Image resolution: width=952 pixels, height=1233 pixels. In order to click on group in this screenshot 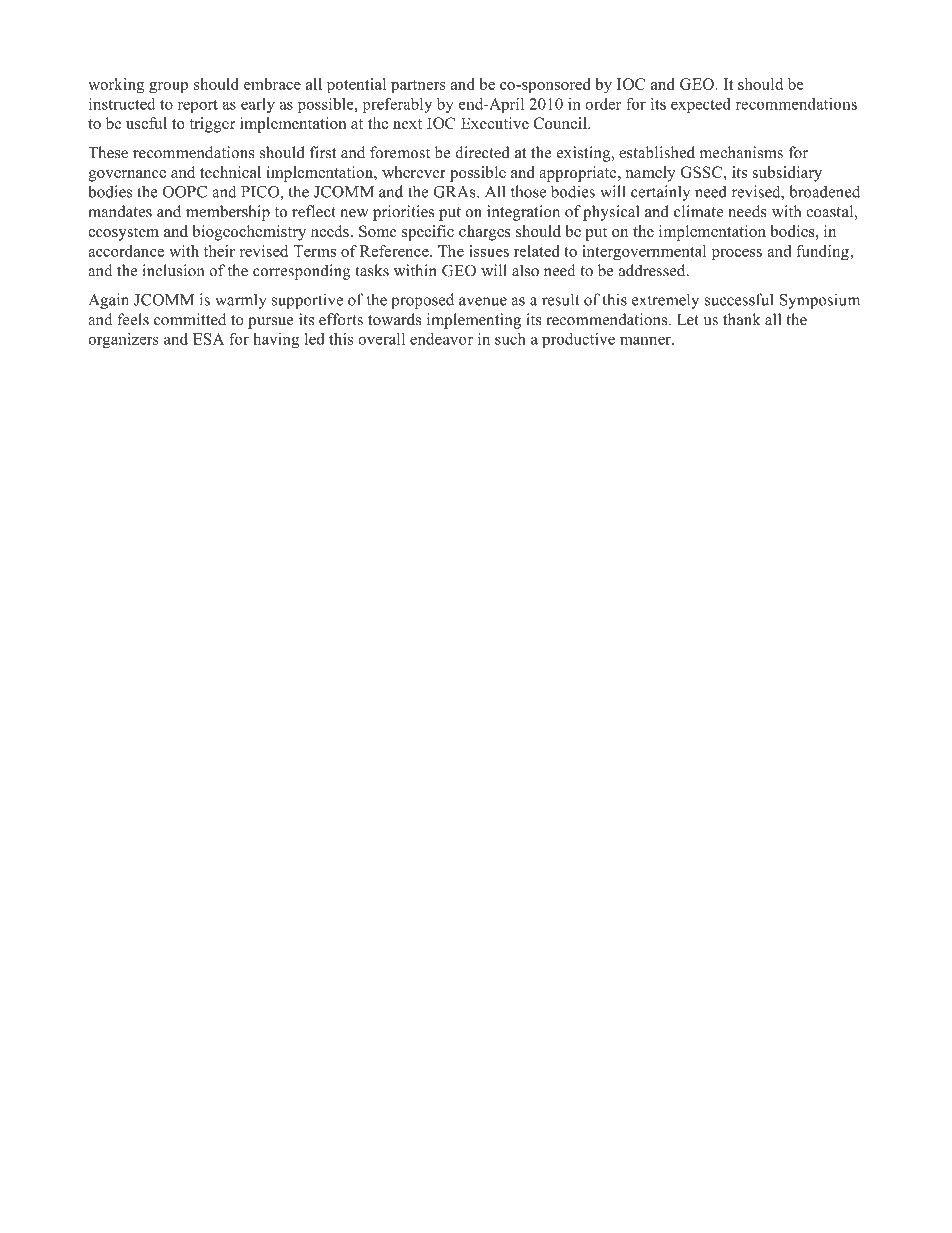, I will do `click(168, 88)`.
